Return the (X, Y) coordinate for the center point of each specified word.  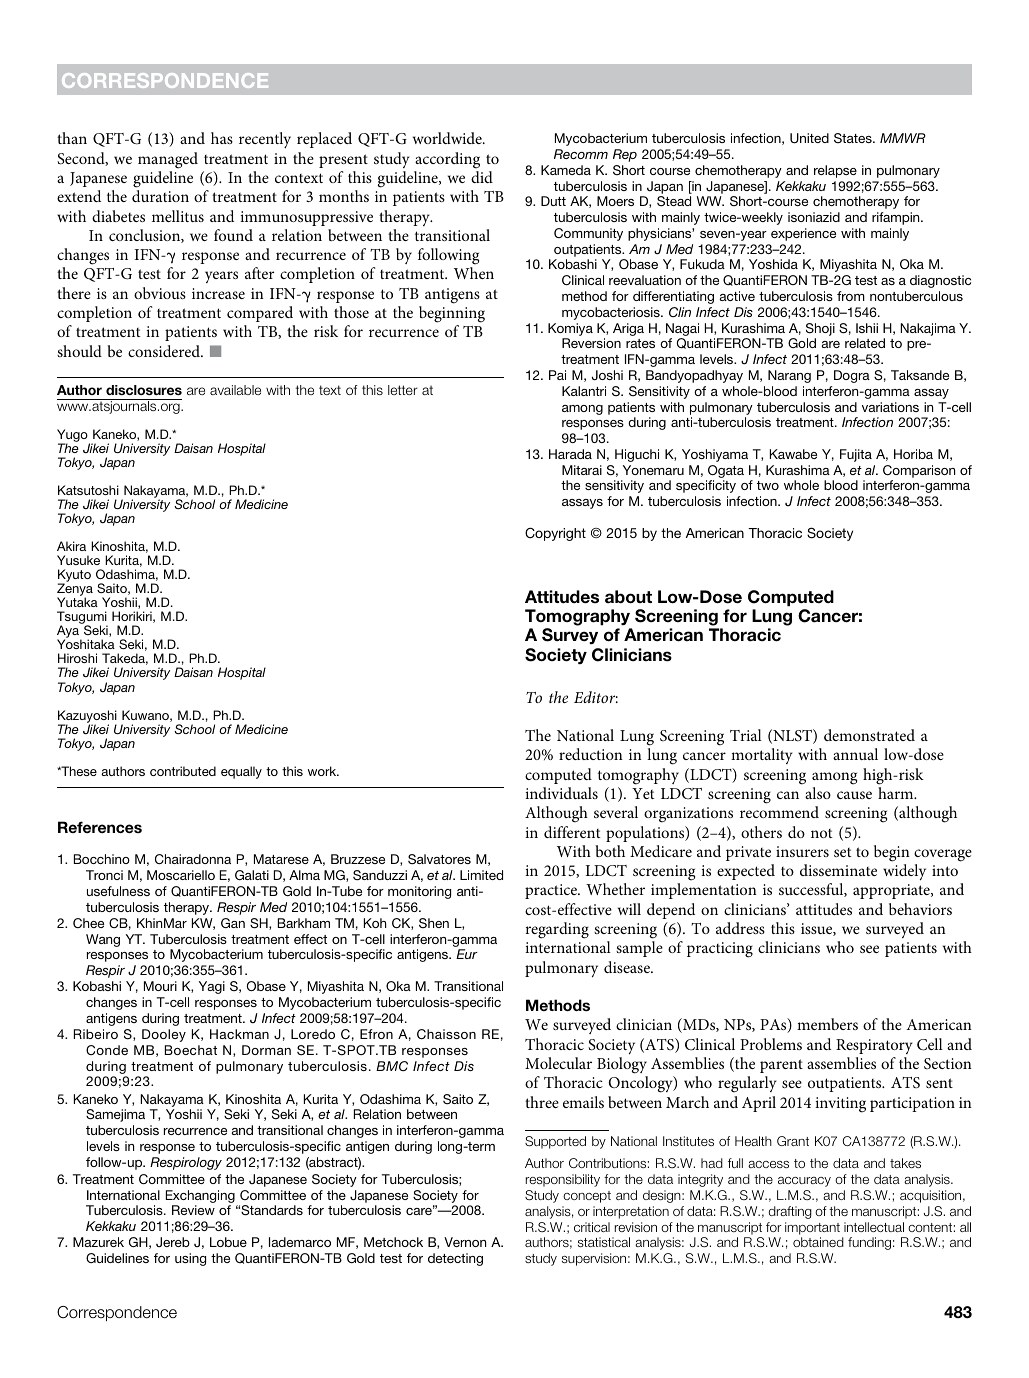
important (812, 1228)
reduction (591, 754)
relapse (835, 171)
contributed (183, 771)
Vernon (465, 1242)
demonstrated (869, 735)
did (482, 177)
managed (168, 160)
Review (193, 1210)
